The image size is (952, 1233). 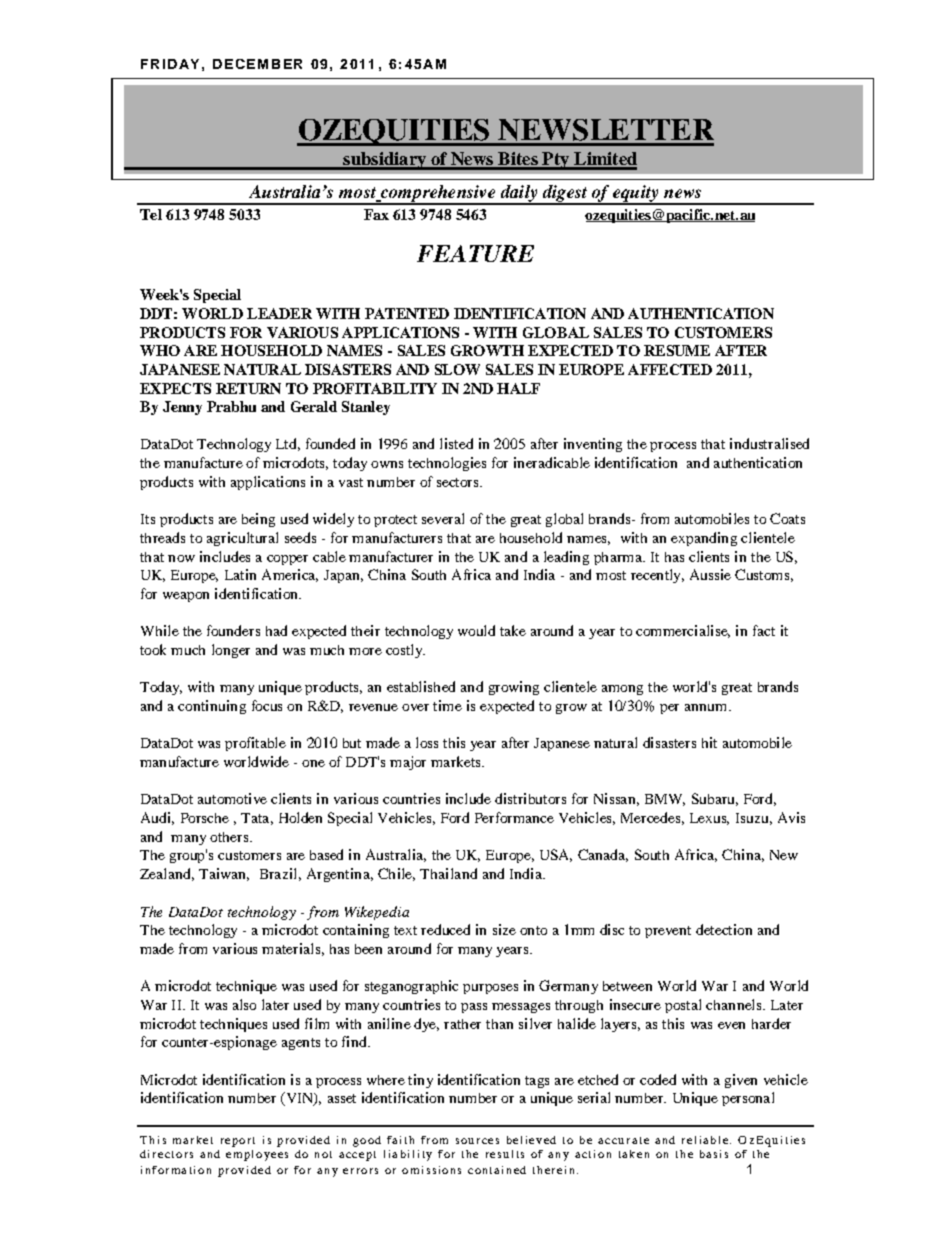 I want to click on RESUME, so click(x=677, y=350).
